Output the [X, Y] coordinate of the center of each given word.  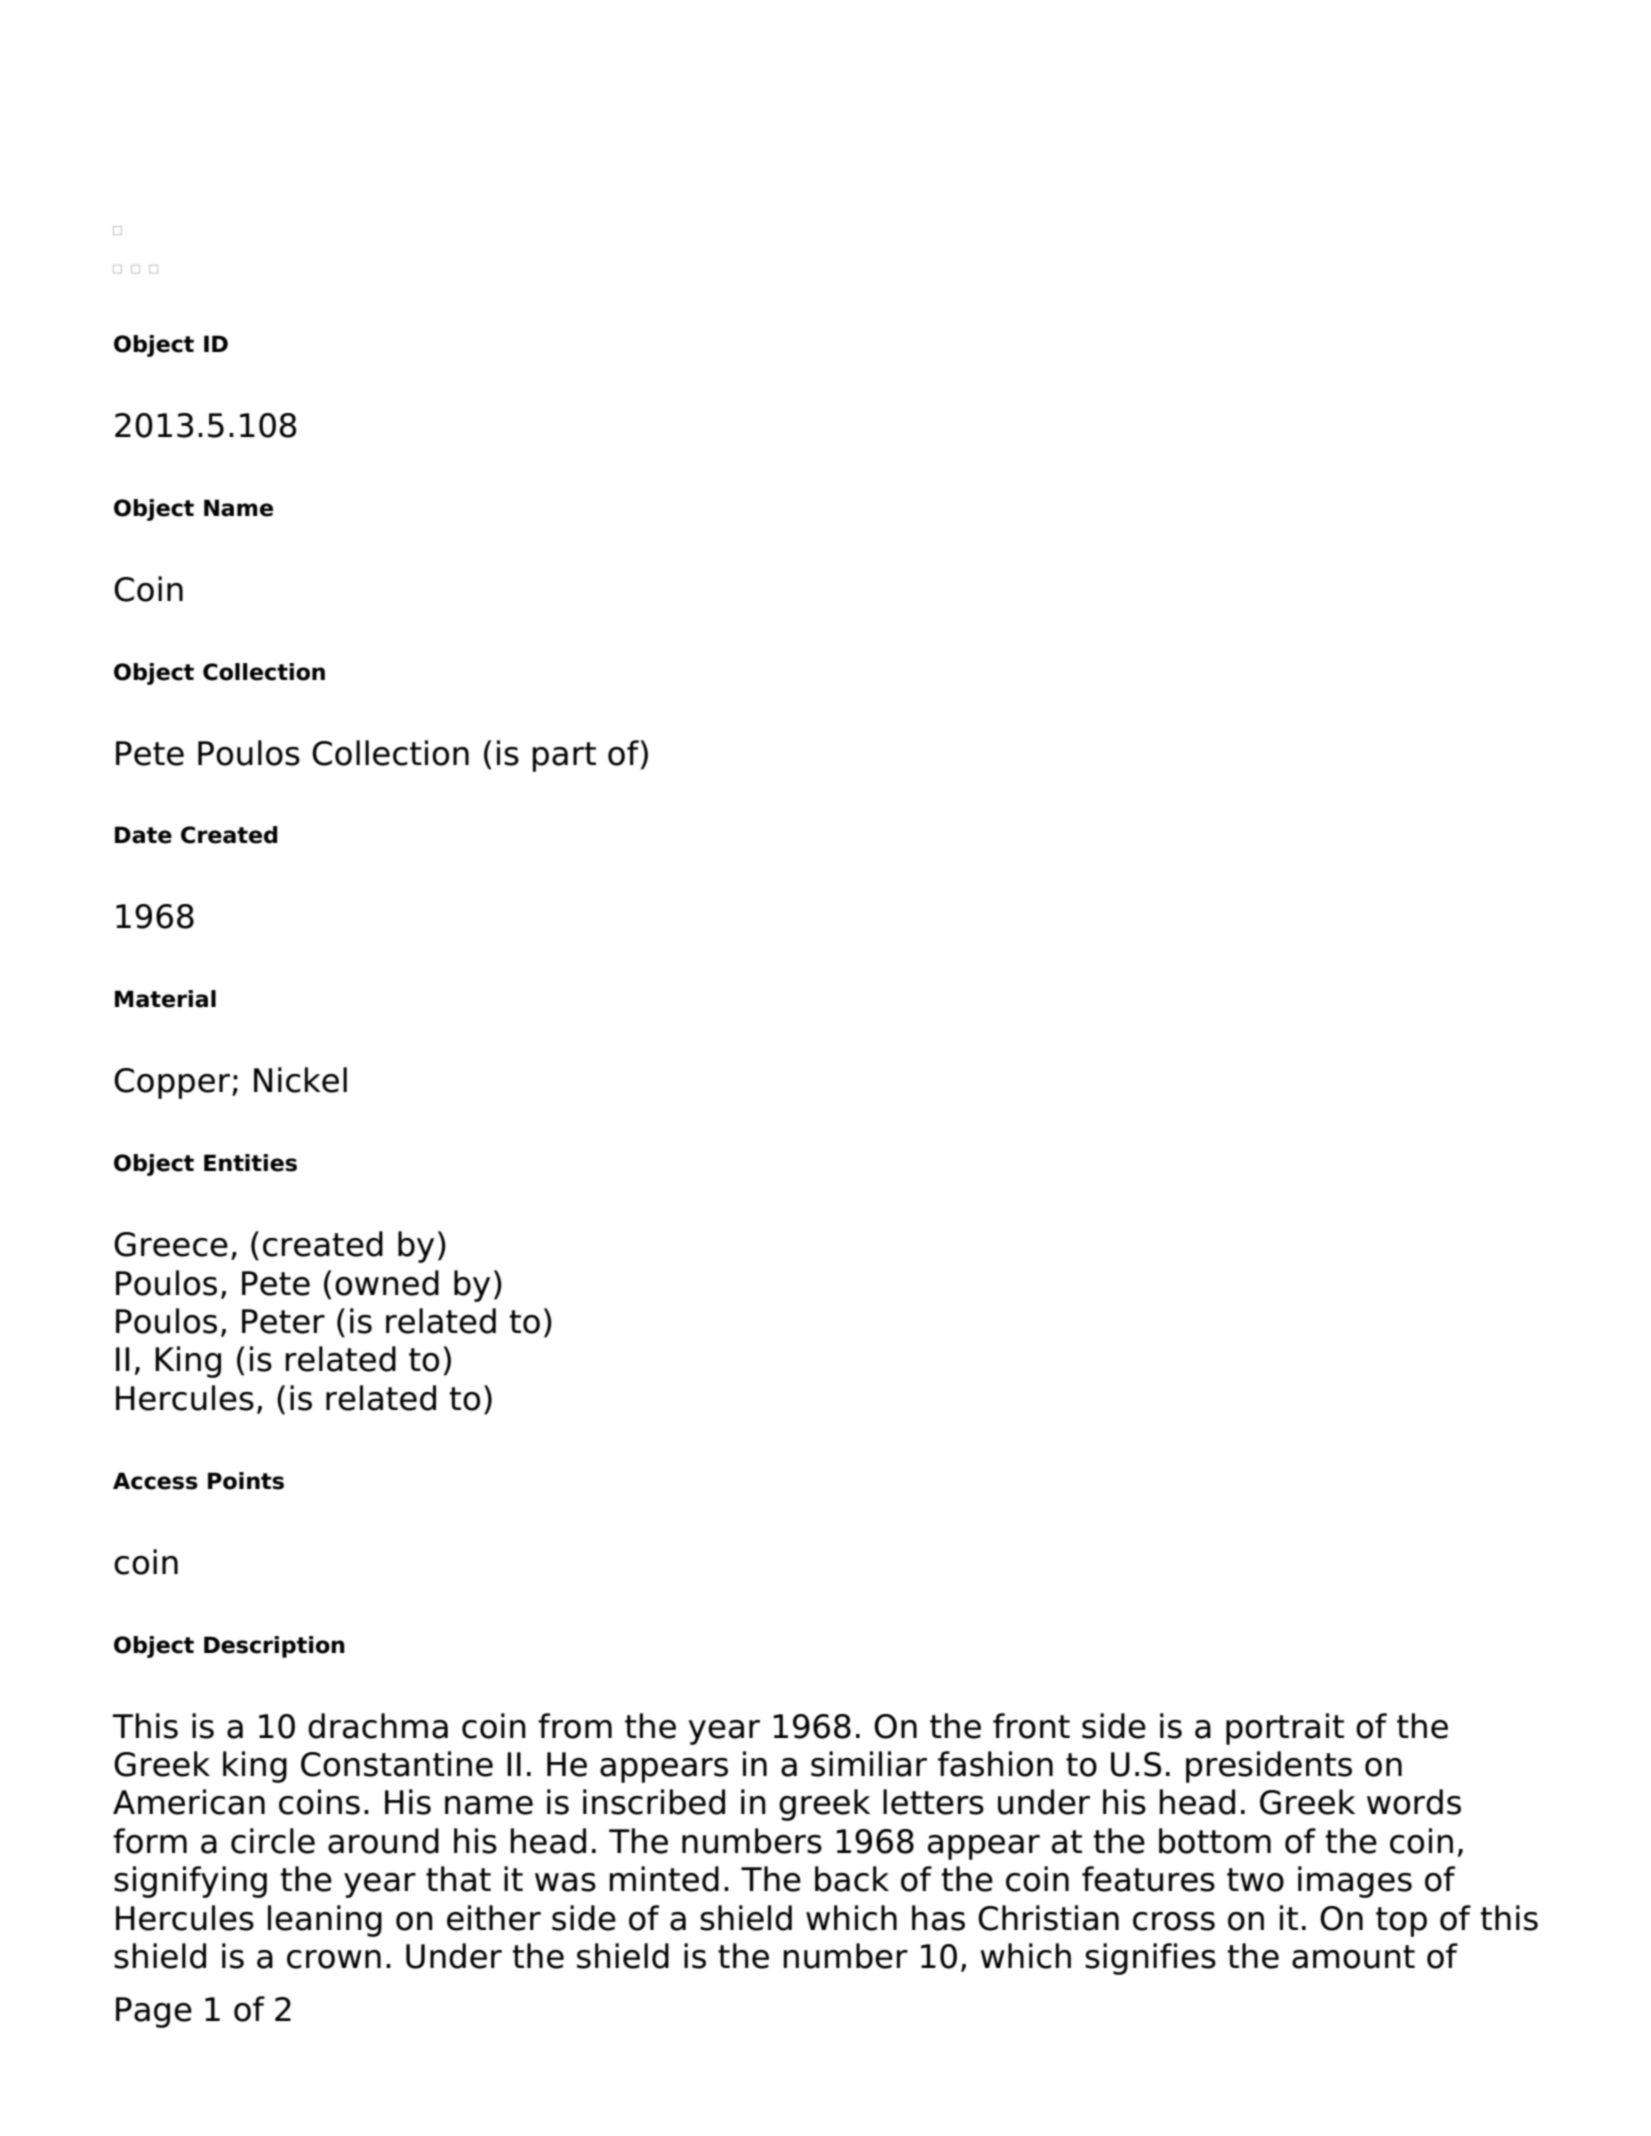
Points [246, 1481]
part [564, 757]
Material [165, 999]
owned [387, 1283]
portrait [1285, 1729]
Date [143, 835]
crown [334, 1959]
